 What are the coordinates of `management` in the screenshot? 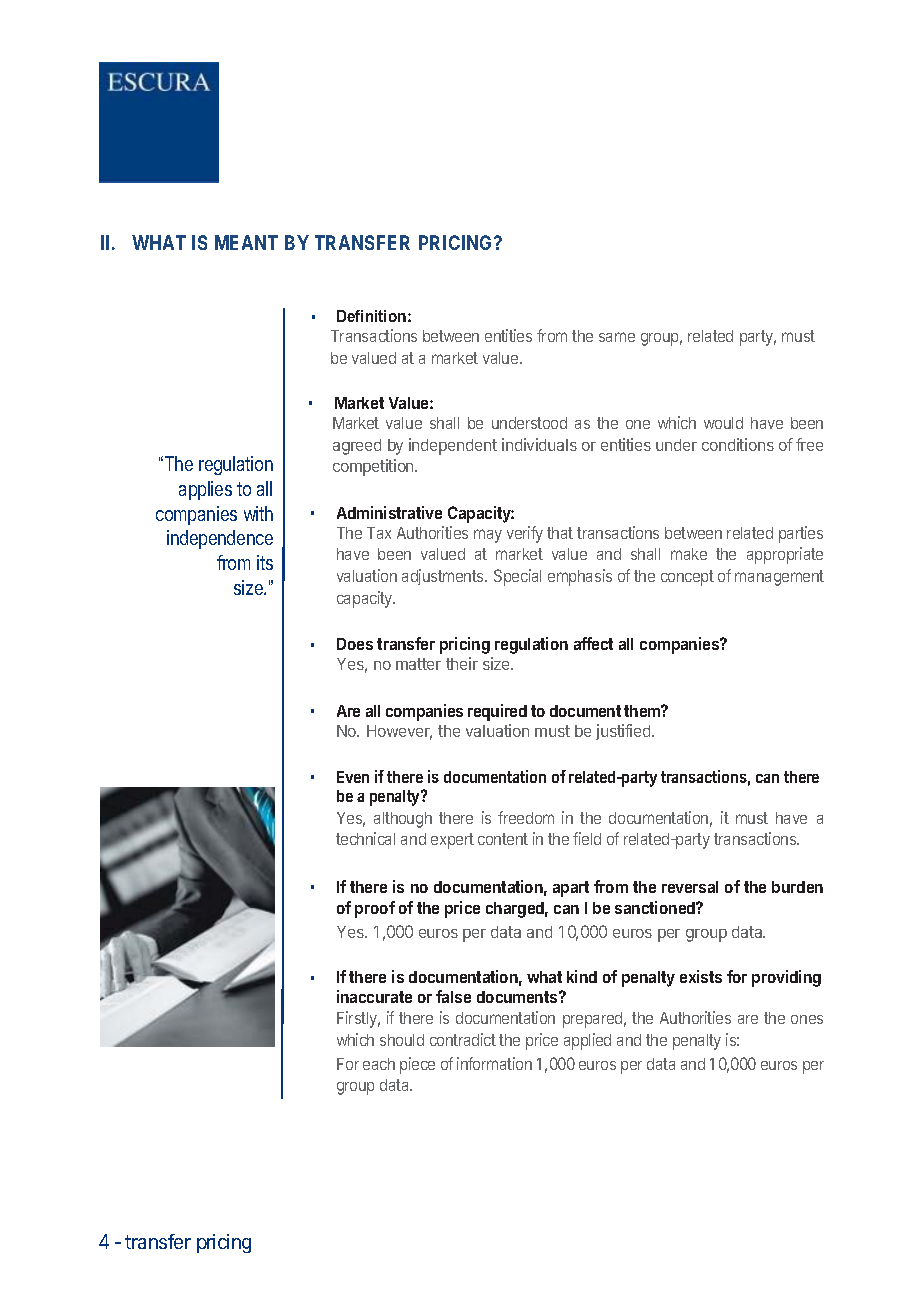 It's located at (779, 578).
